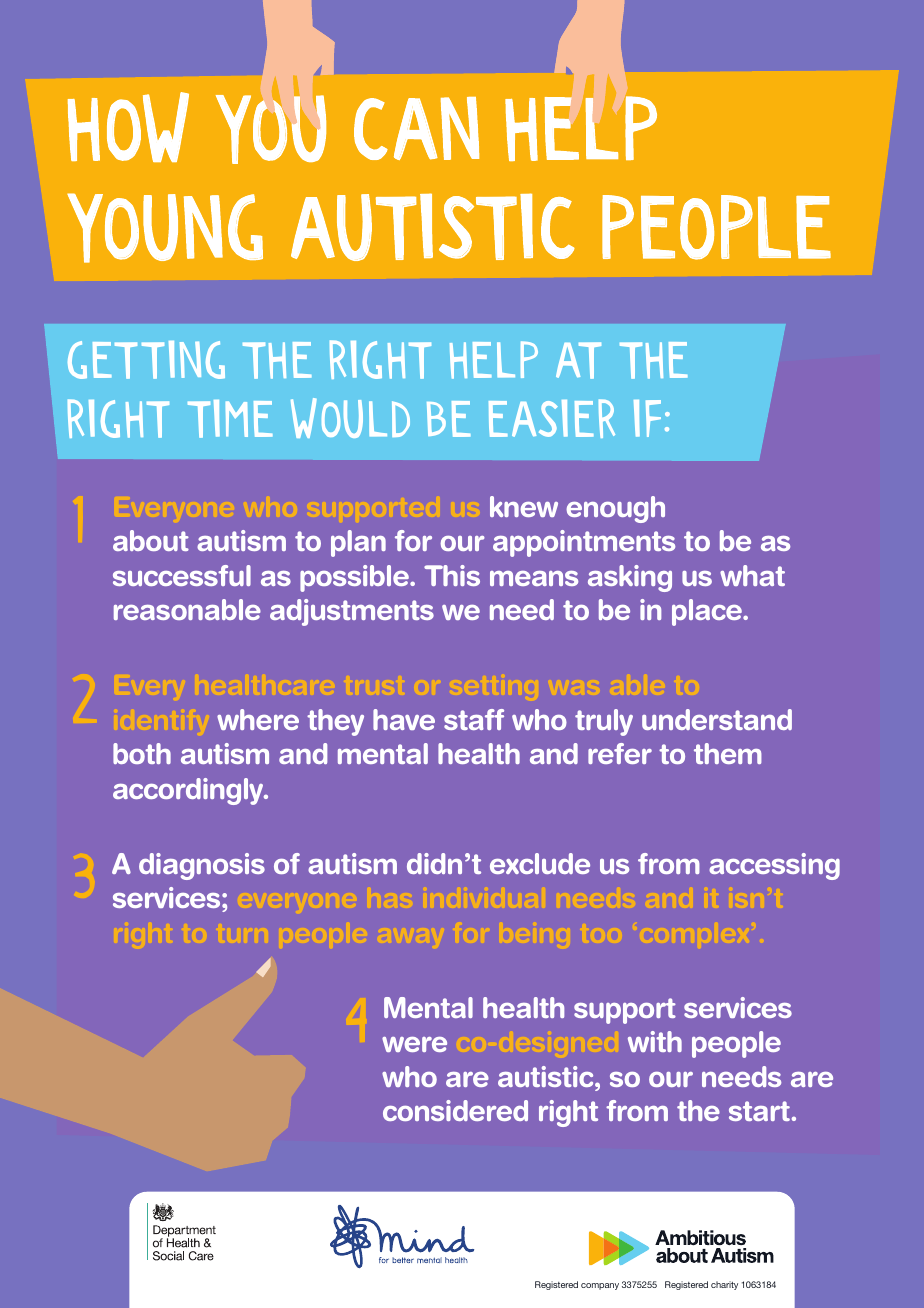 This screenshot has width=924, height=1308. What do you see at coordinates (452, 575) in the screenshot?
I see `This` at bounding box center [452, 575].
